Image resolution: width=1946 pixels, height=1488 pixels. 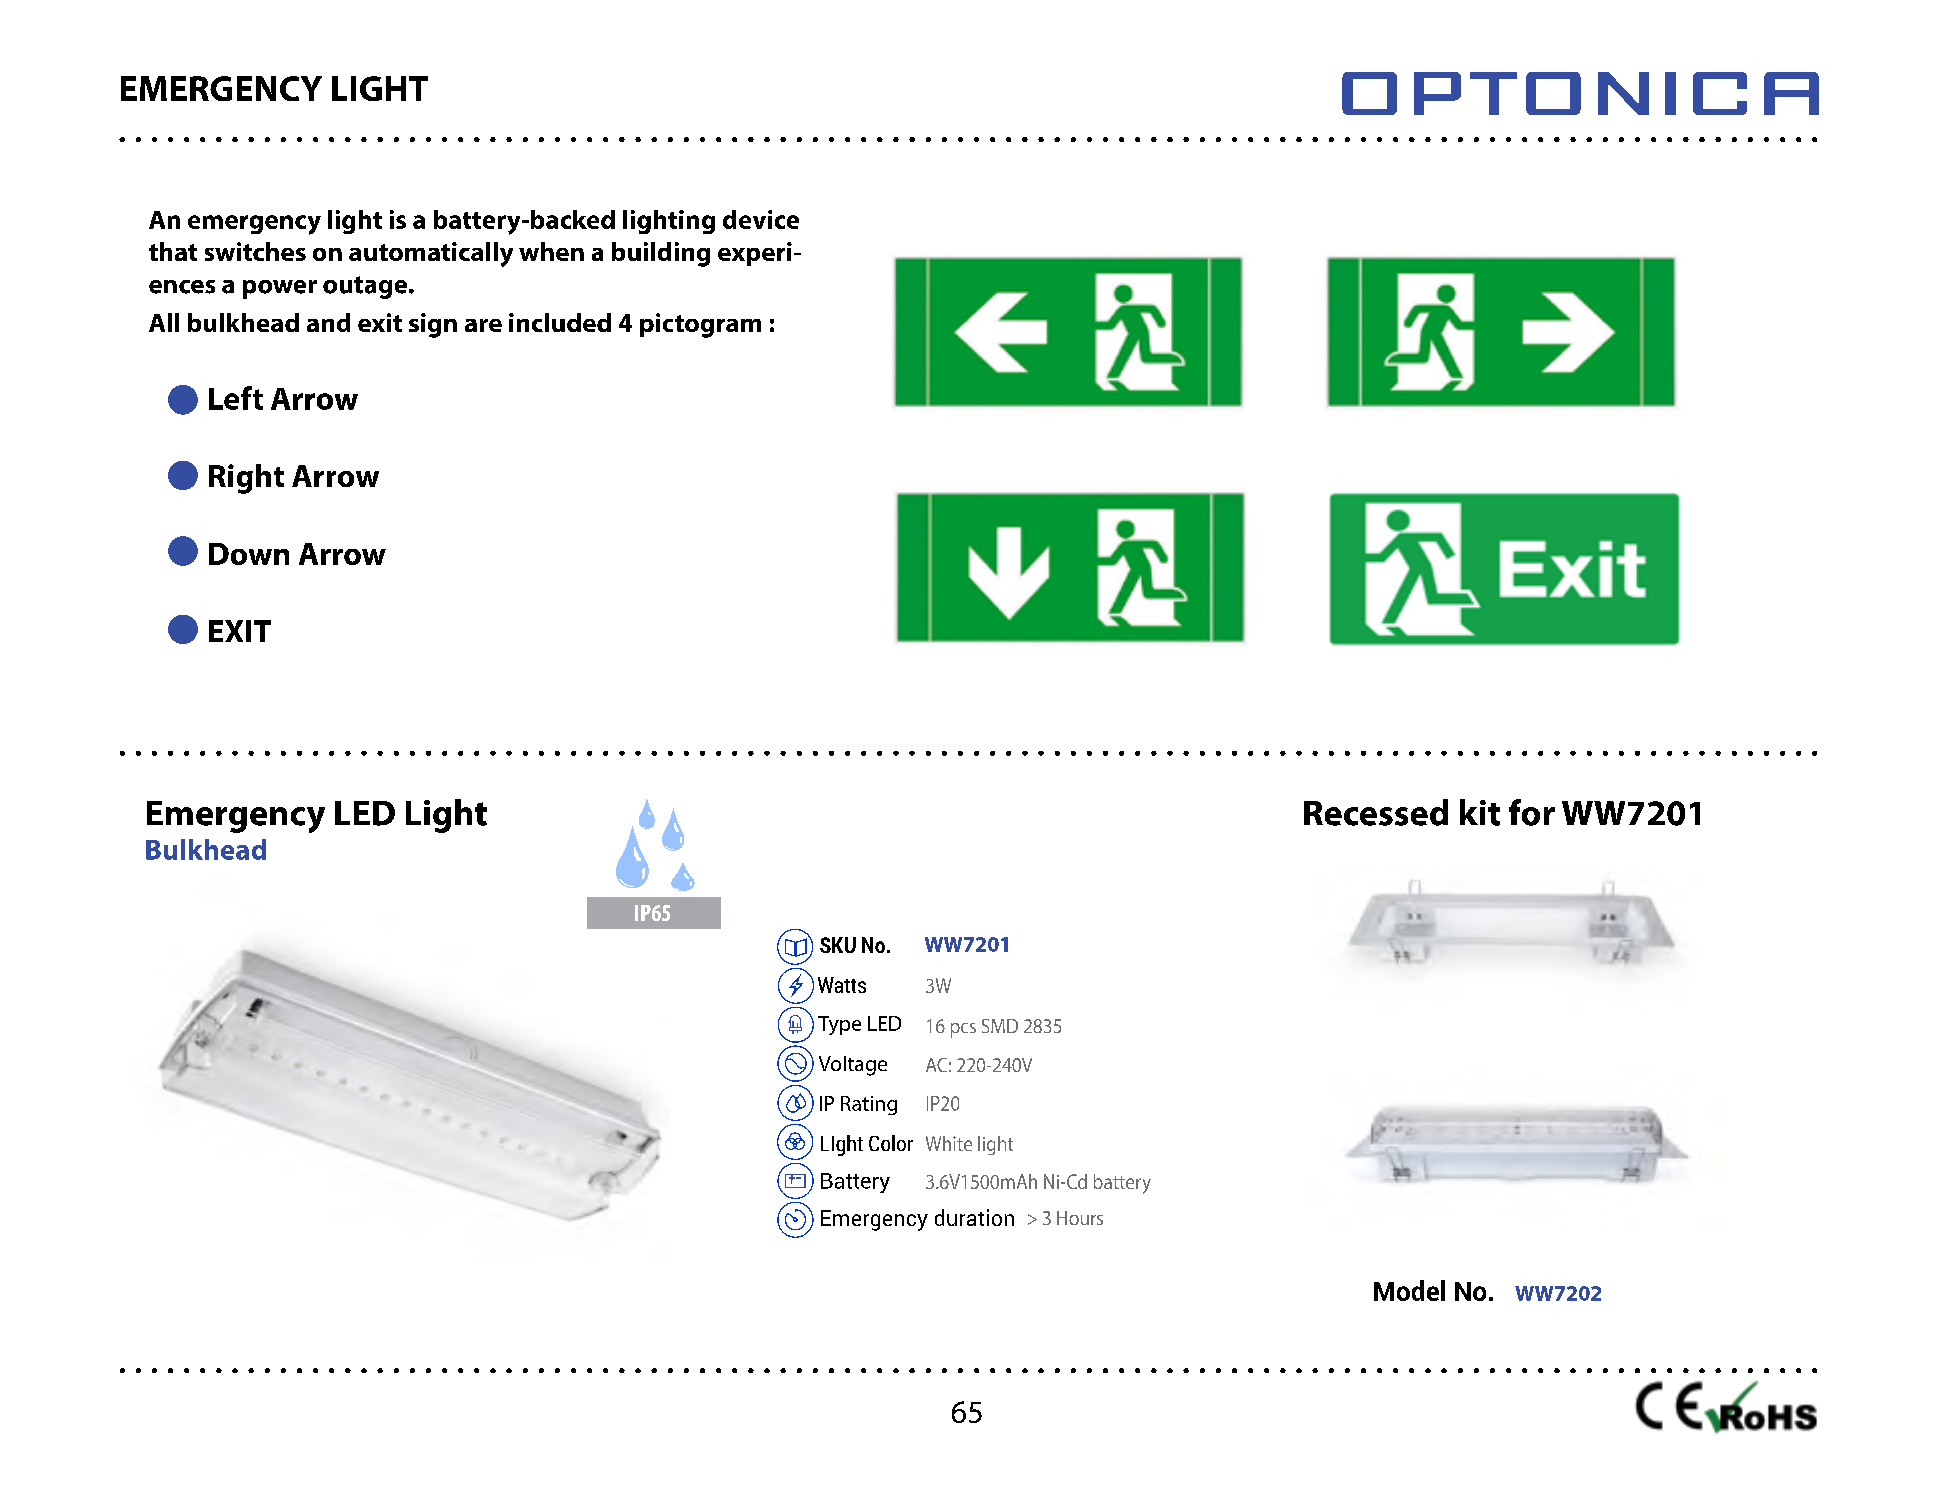 I want to click on switches, so click(x=255, y=251).
